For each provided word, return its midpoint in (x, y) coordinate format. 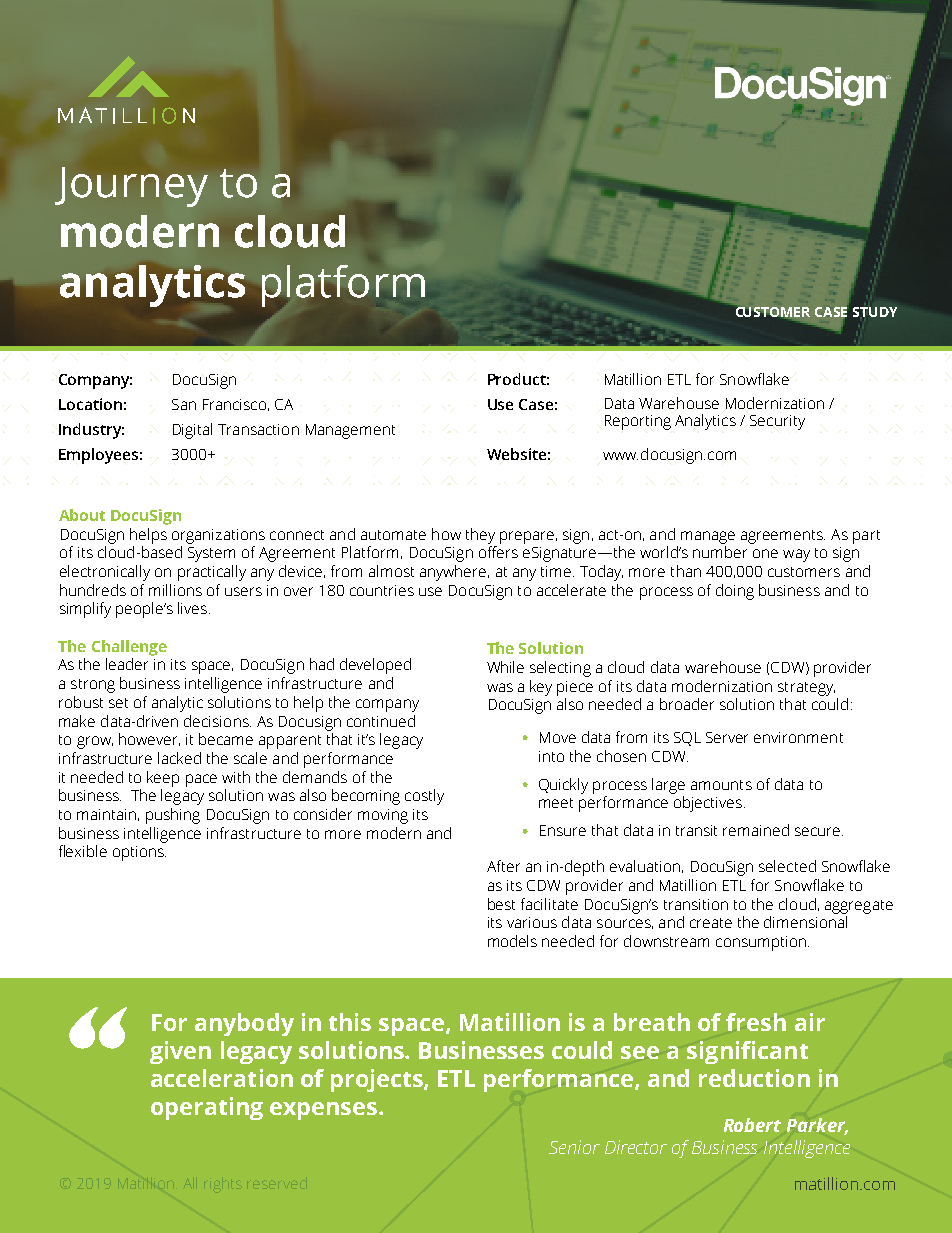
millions (175, 590)
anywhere (454, 573)
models (512, 941)
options (139, 853)
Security (777, 422)
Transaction (258, 429)
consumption (762, 943)
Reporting (638, 422)
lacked (179, 758)
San (184, 404)
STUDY (875, 312)
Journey (131, 187)
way (796, 555)
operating (207, 1108)
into (551, 756)
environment (798, 737)
